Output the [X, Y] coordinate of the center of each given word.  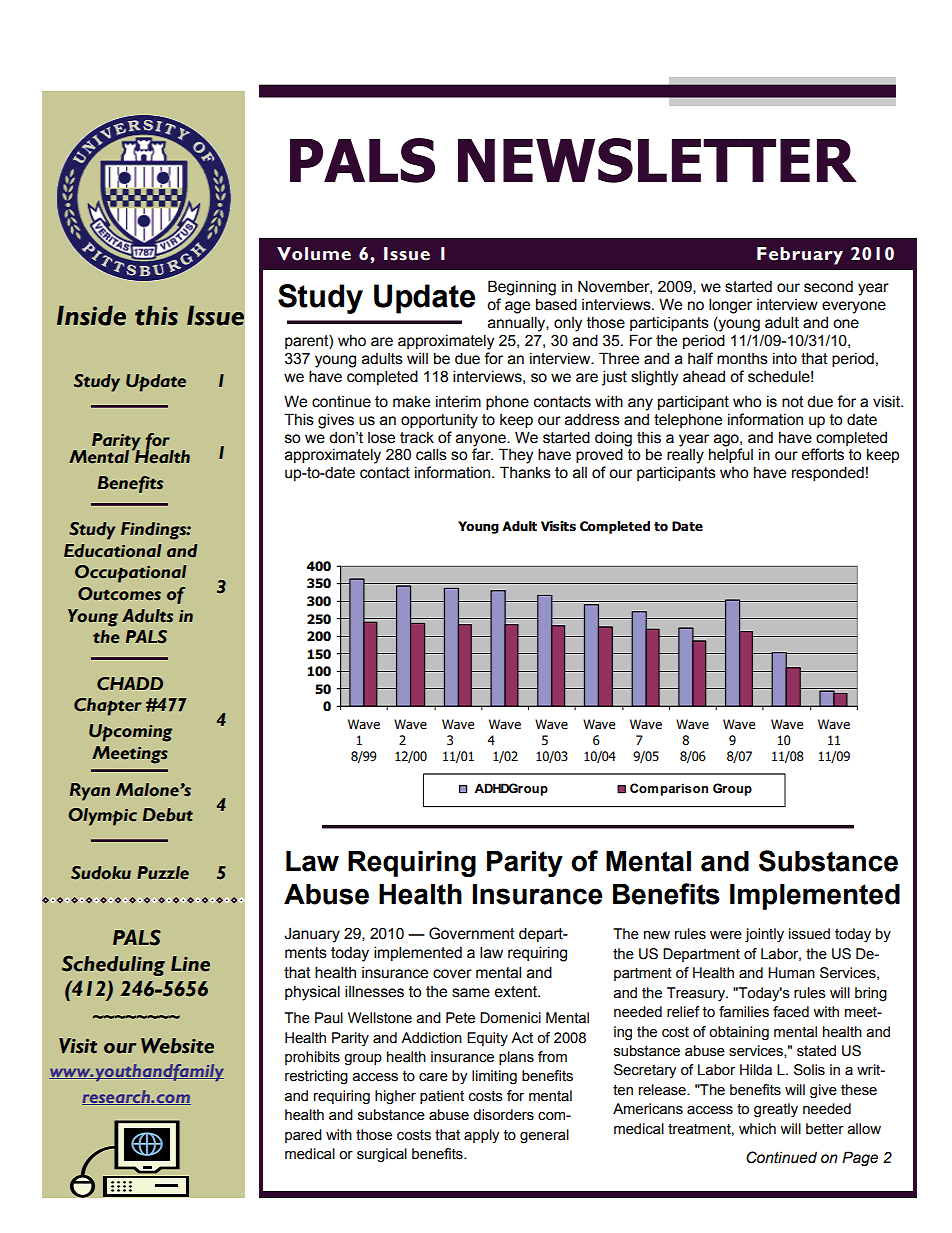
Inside [91, 315]
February [800, 256]
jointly [764, 935]
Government [472, 933]
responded [828, 473]
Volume [314, 254]
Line [190, 964]
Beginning [522, 288]
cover [452, 974]
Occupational [130, 574]
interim [458, 401]
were [726, 935]
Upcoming [130, 733]
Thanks [525, 472]
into [785, 358]
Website [177, 1046]
